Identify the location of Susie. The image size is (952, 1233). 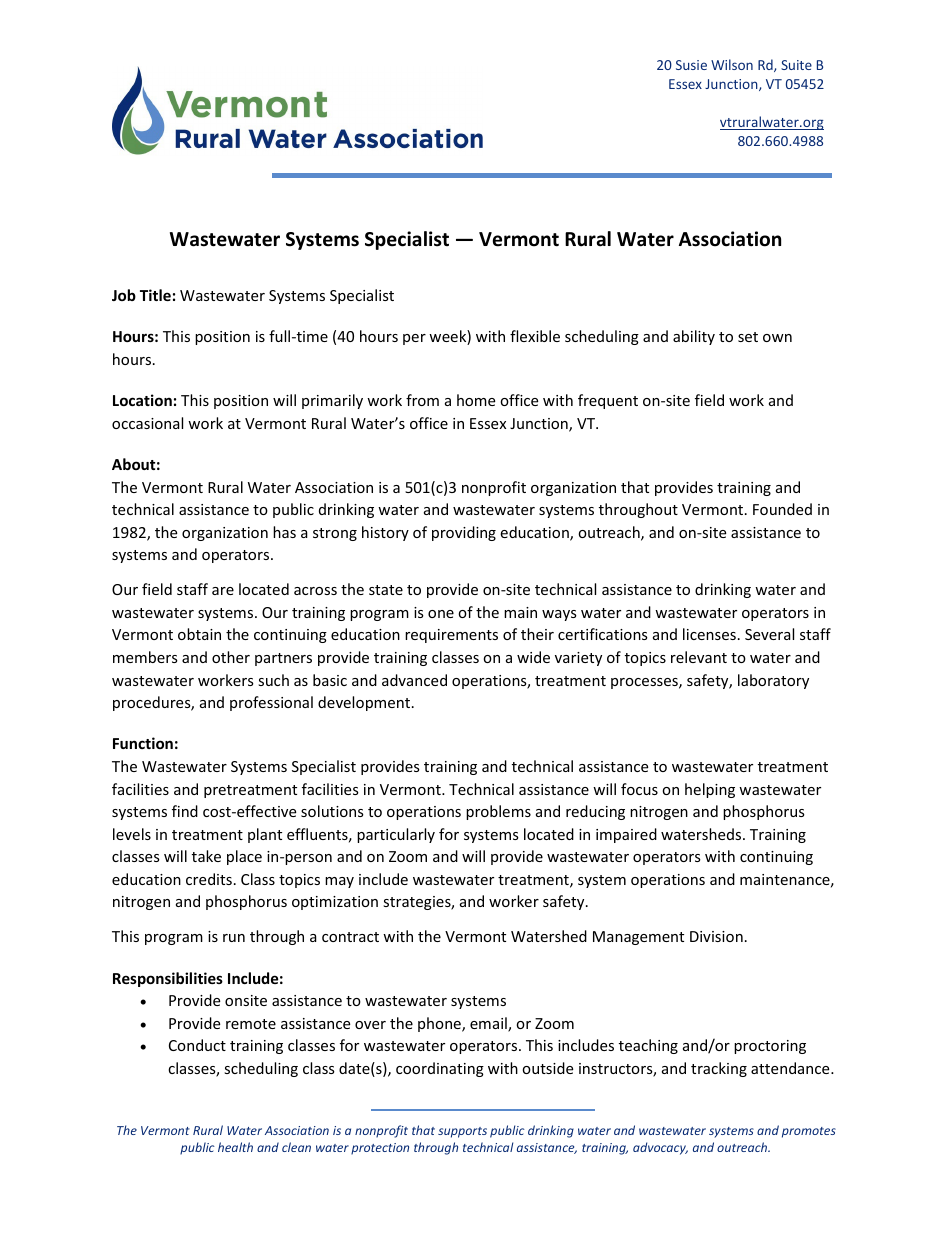
(691, 65).
